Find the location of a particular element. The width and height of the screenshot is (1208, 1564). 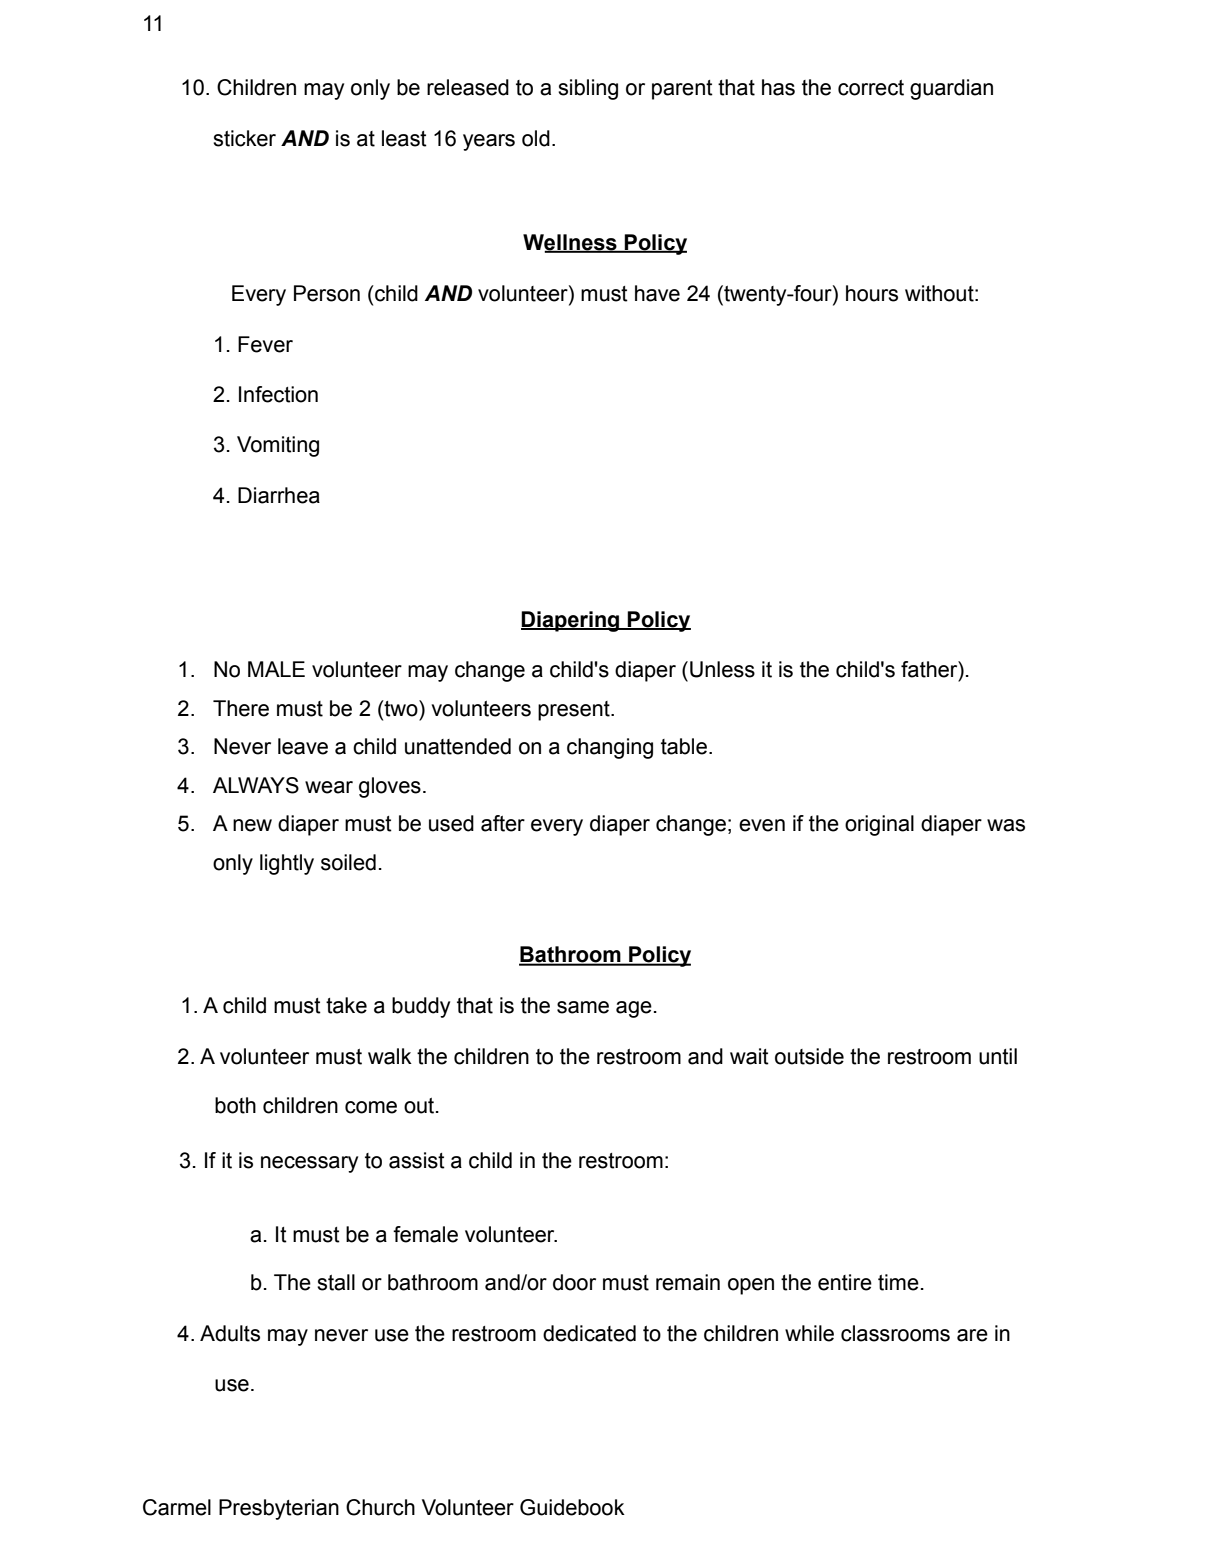

same is located at coordinates (583, 1007).
